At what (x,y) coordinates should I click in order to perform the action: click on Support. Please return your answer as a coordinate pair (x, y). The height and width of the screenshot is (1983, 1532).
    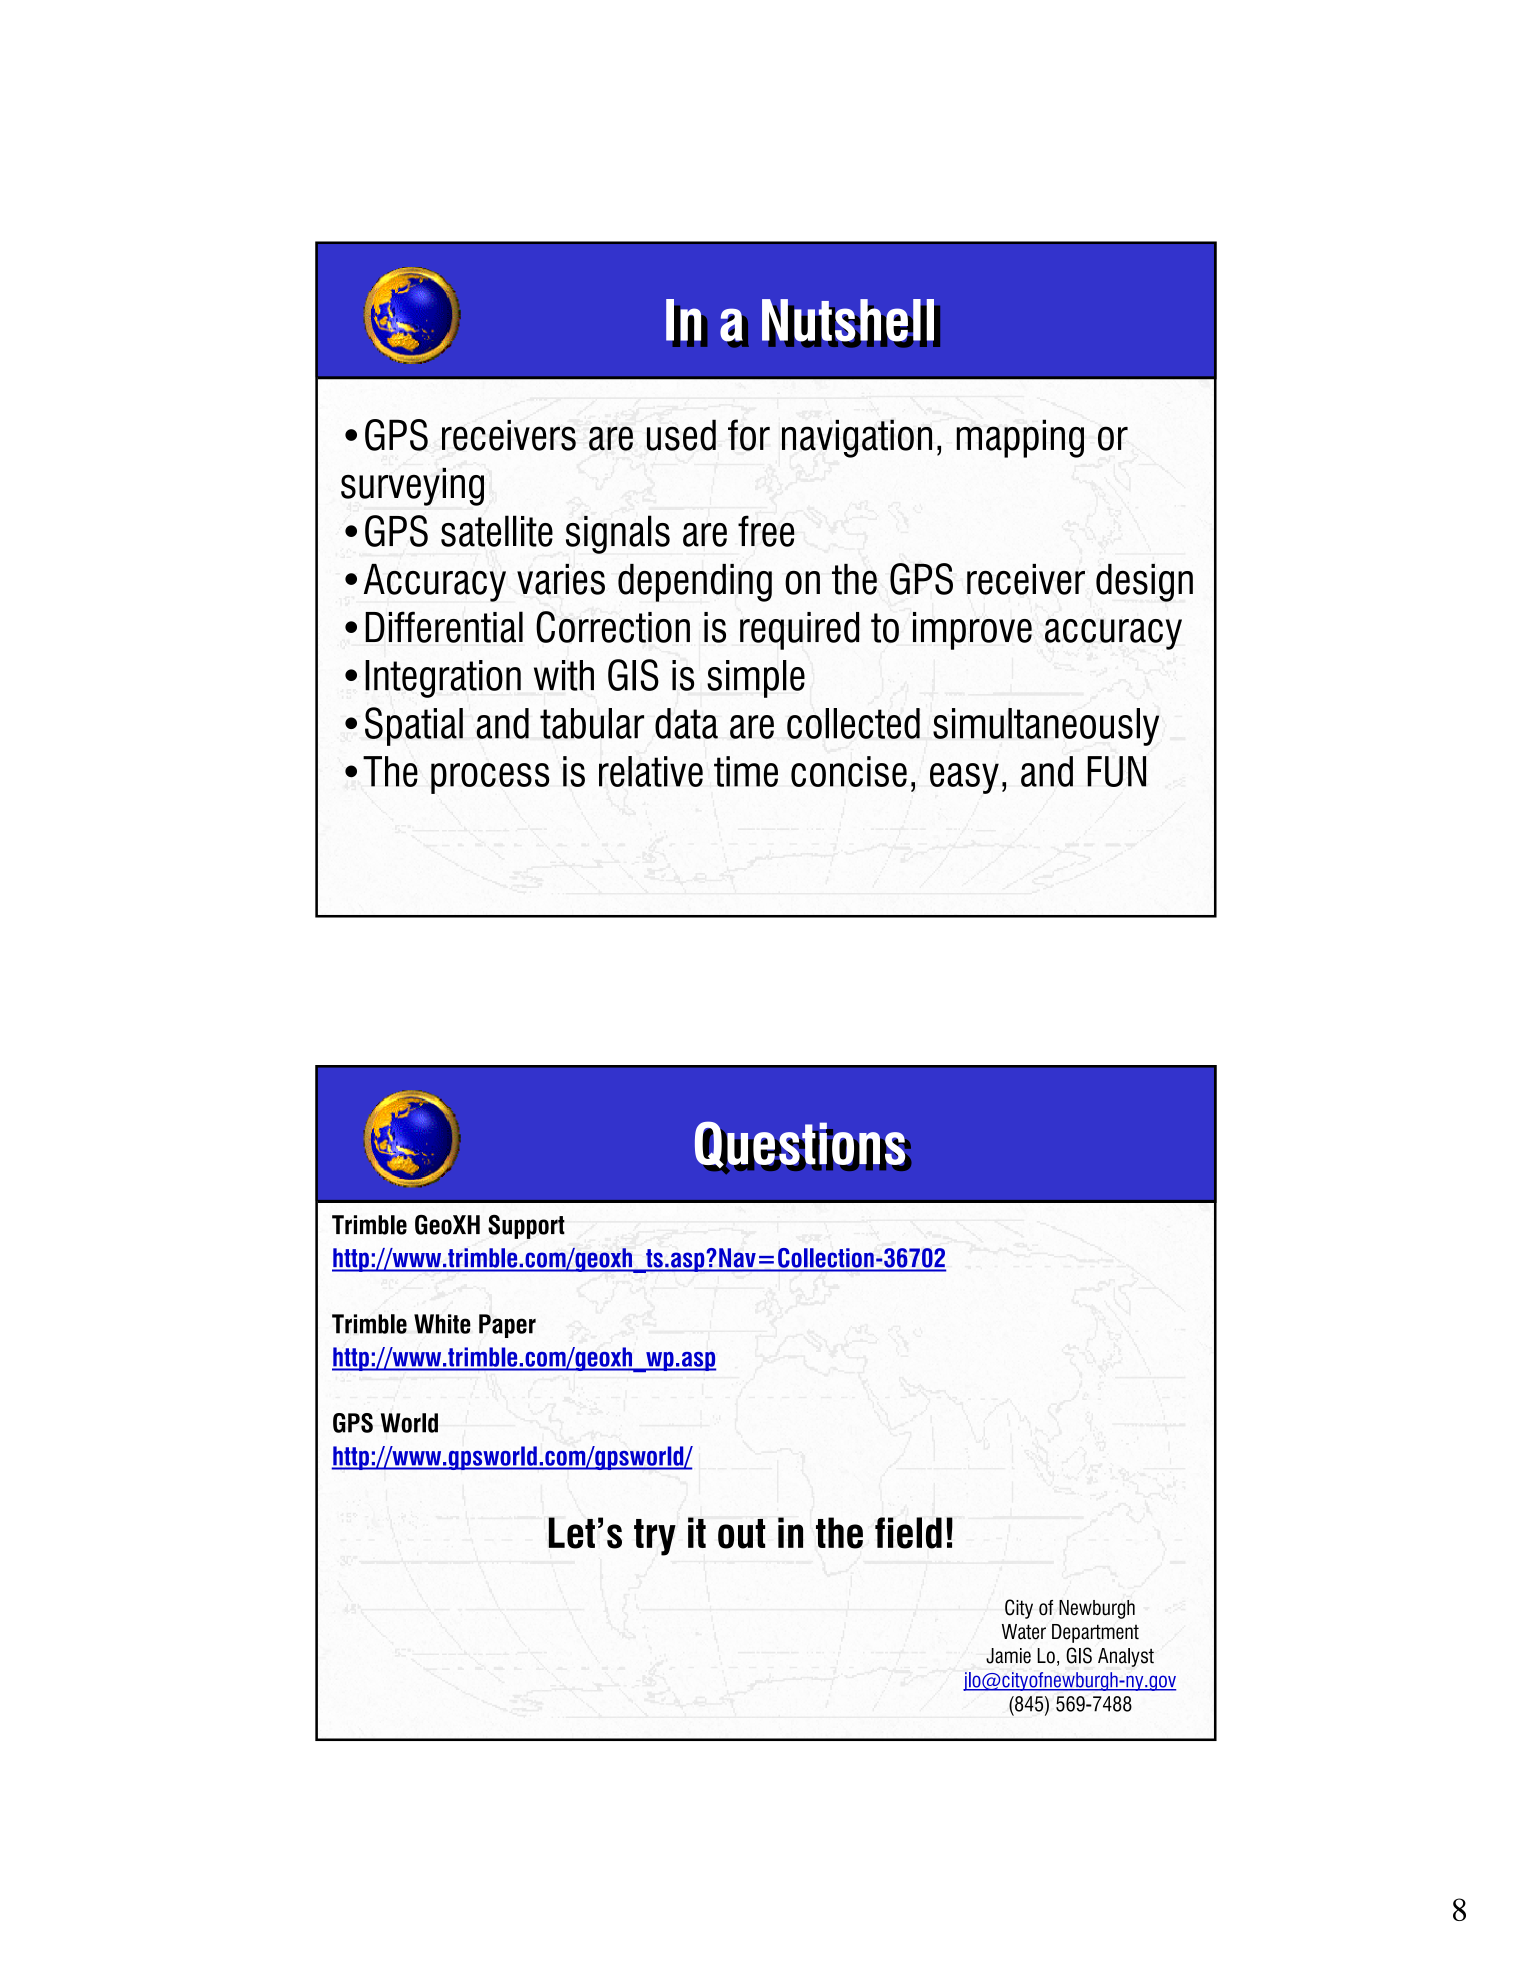
    Looking at the image, I should click on (526, 1227).
